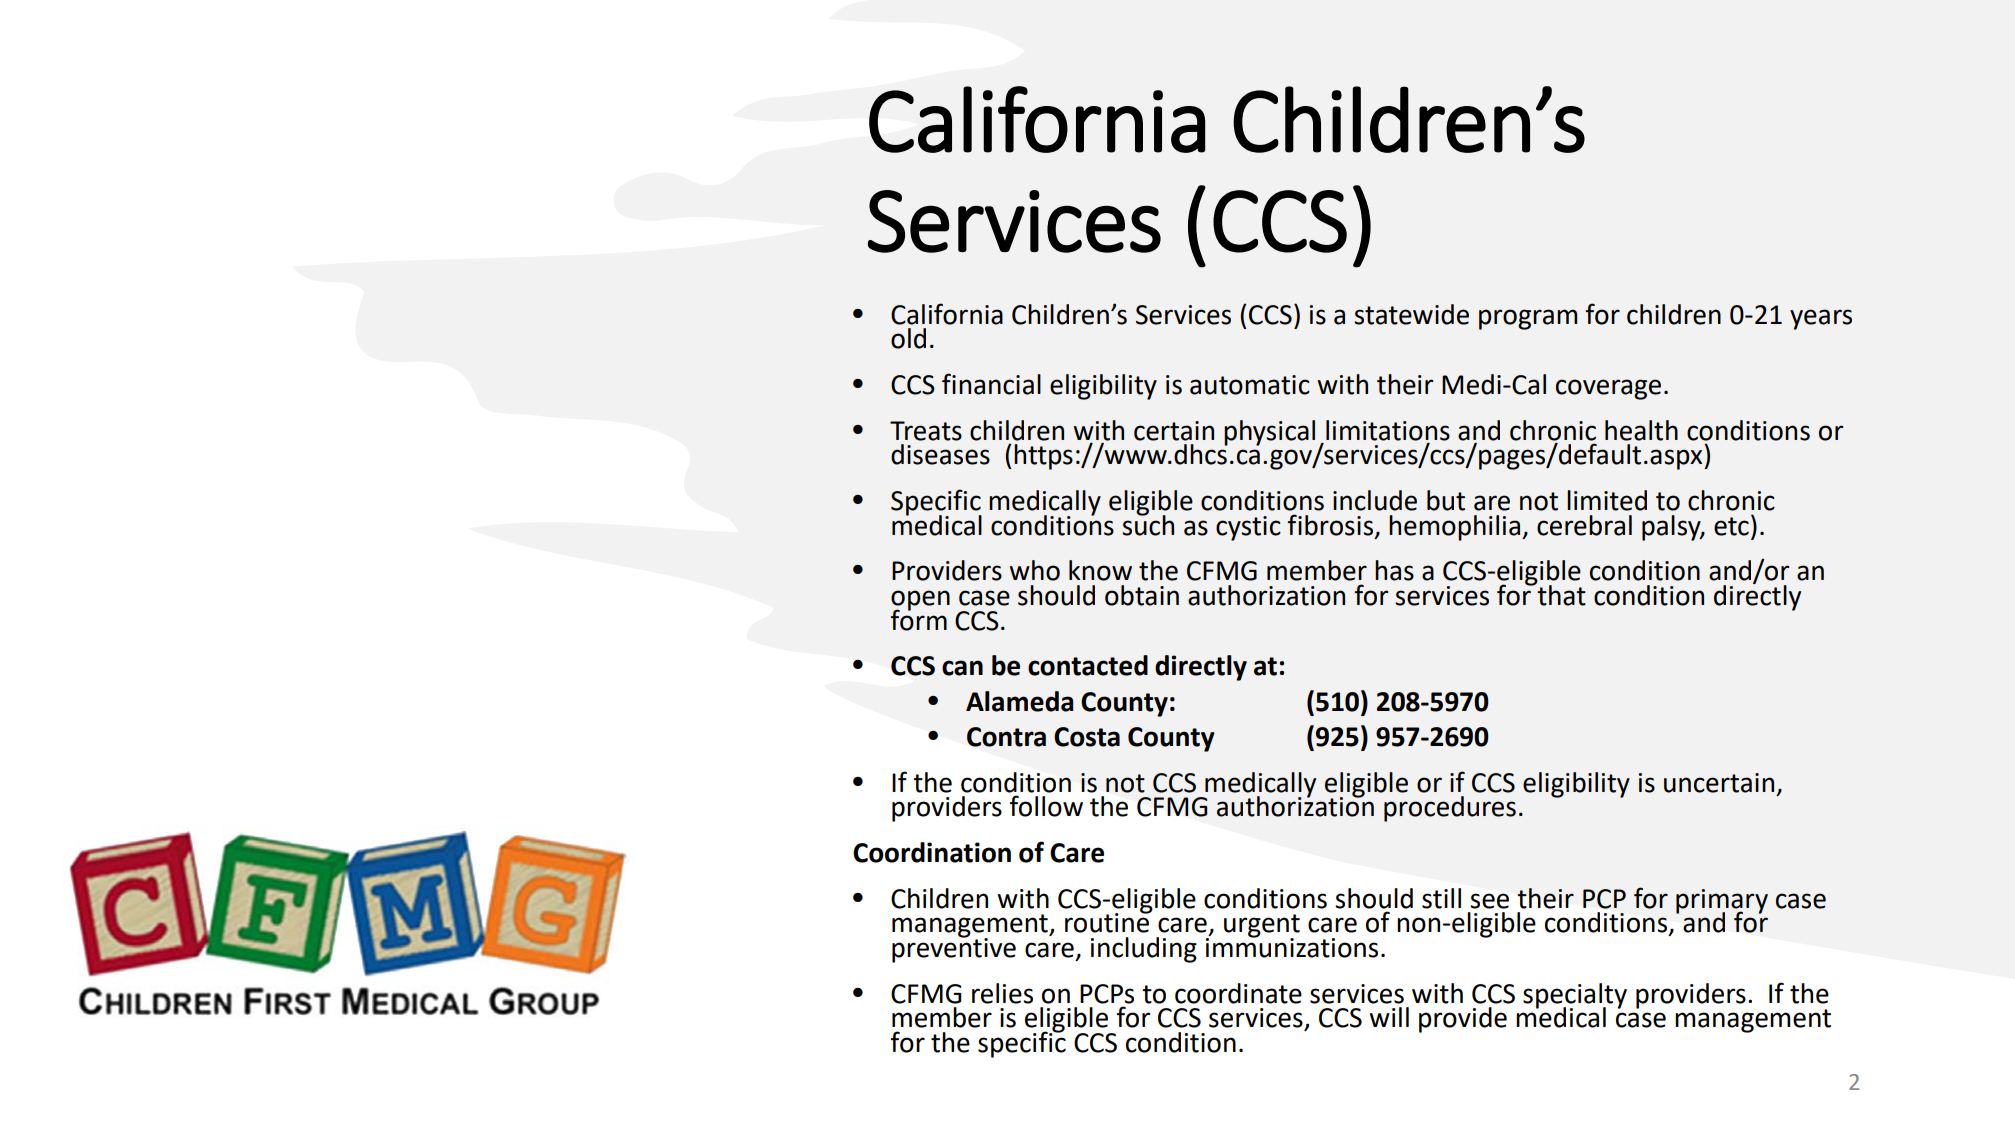 Image resolution: width=2015 pixels, height=1134 pixels. I want to click on has, so click(1394, 570).
